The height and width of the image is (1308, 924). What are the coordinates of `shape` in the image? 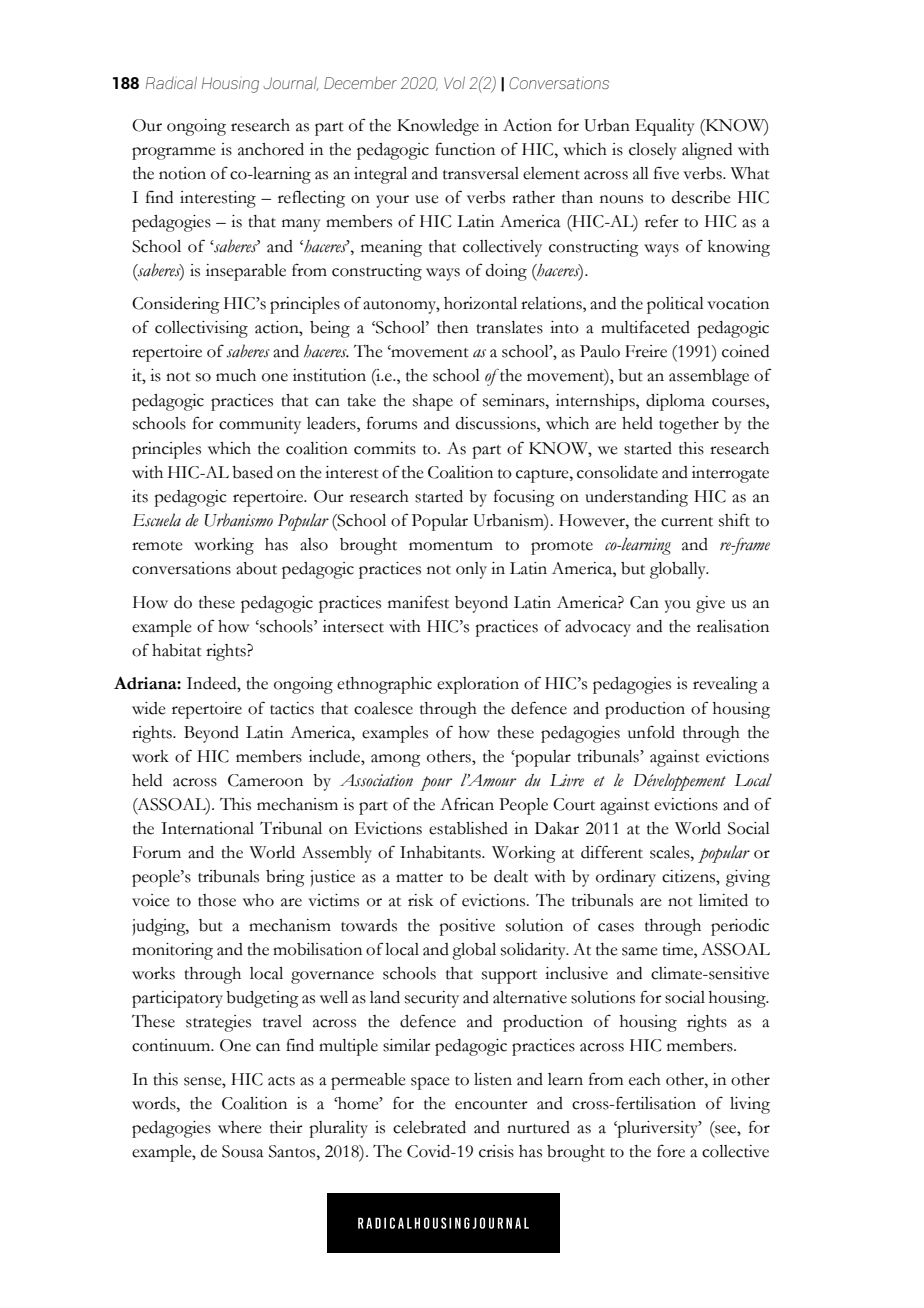 It's located at (433, 402).
